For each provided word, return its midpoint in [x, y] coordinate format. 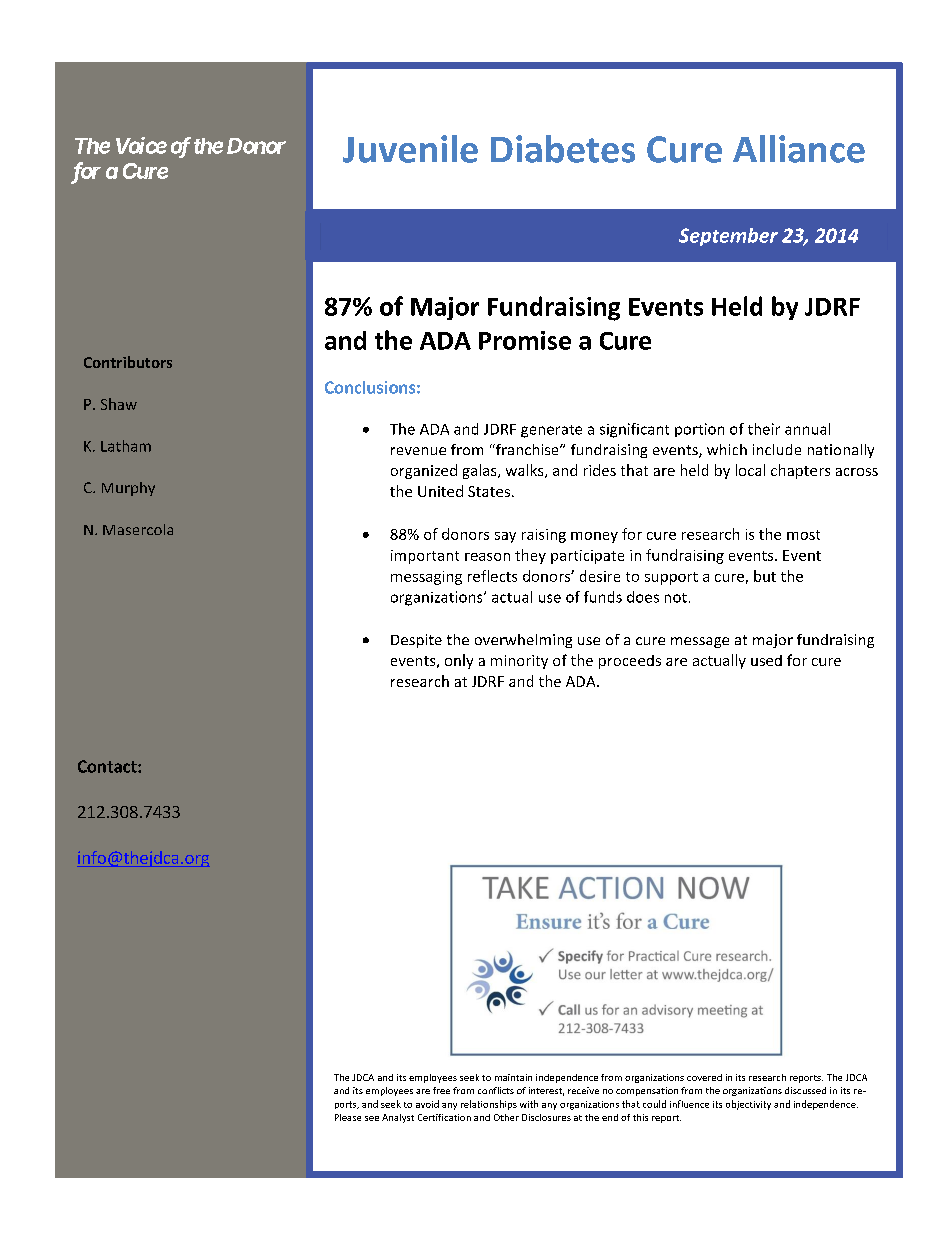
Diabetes [563, 149]
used [766, 660]
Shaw [119, 404]
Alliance [799, 149]
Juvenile [410, 149]
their [764, 429]
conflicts [496, 1090]
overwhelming [523, 641]
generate [551, 431]
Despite [416, 641]
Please [348, 1117]
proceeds [630, 662]
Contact [108, 766]
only [459, 661]
